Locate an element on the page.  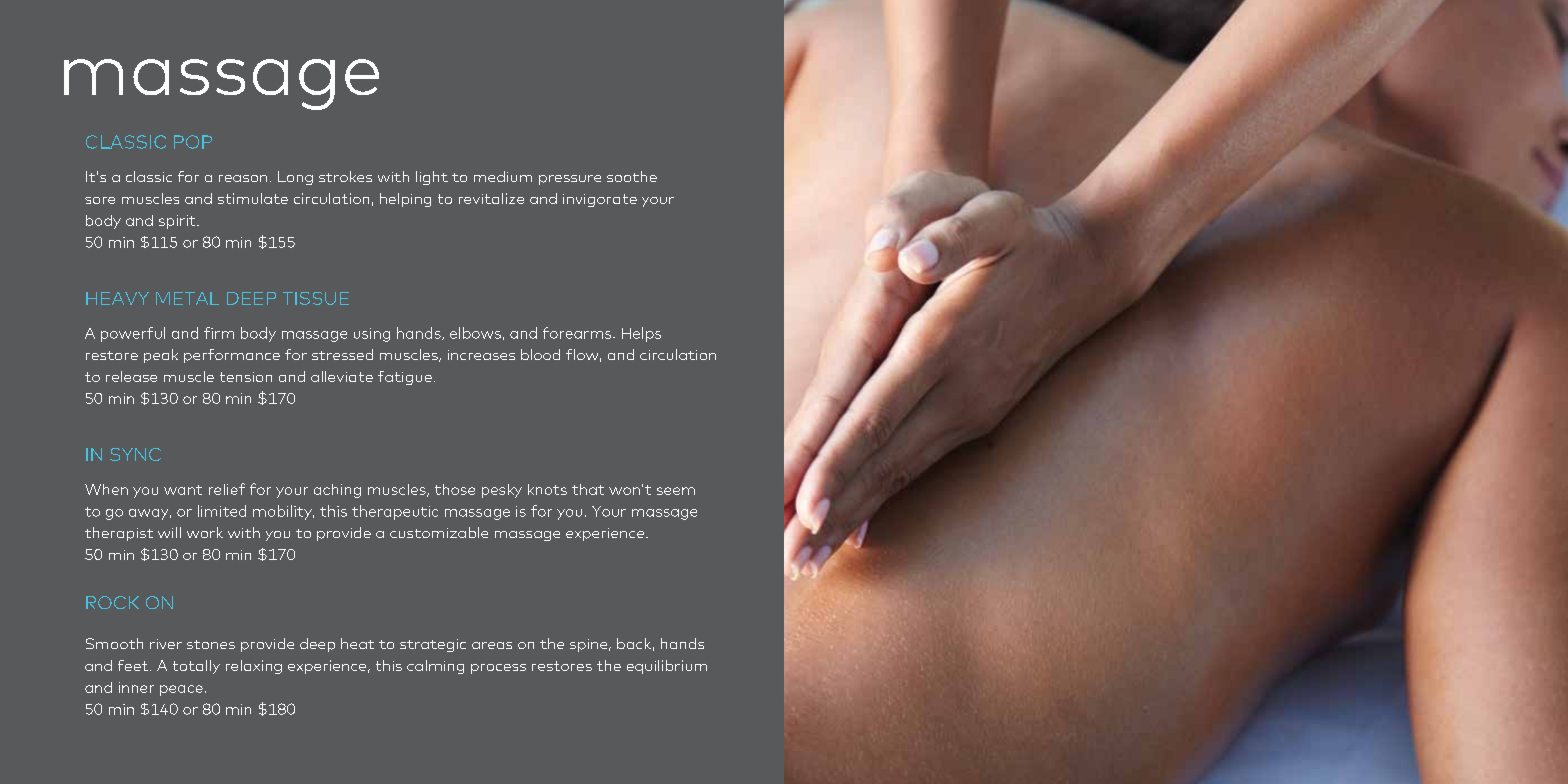
totally is located at coordinates (196, 667).
